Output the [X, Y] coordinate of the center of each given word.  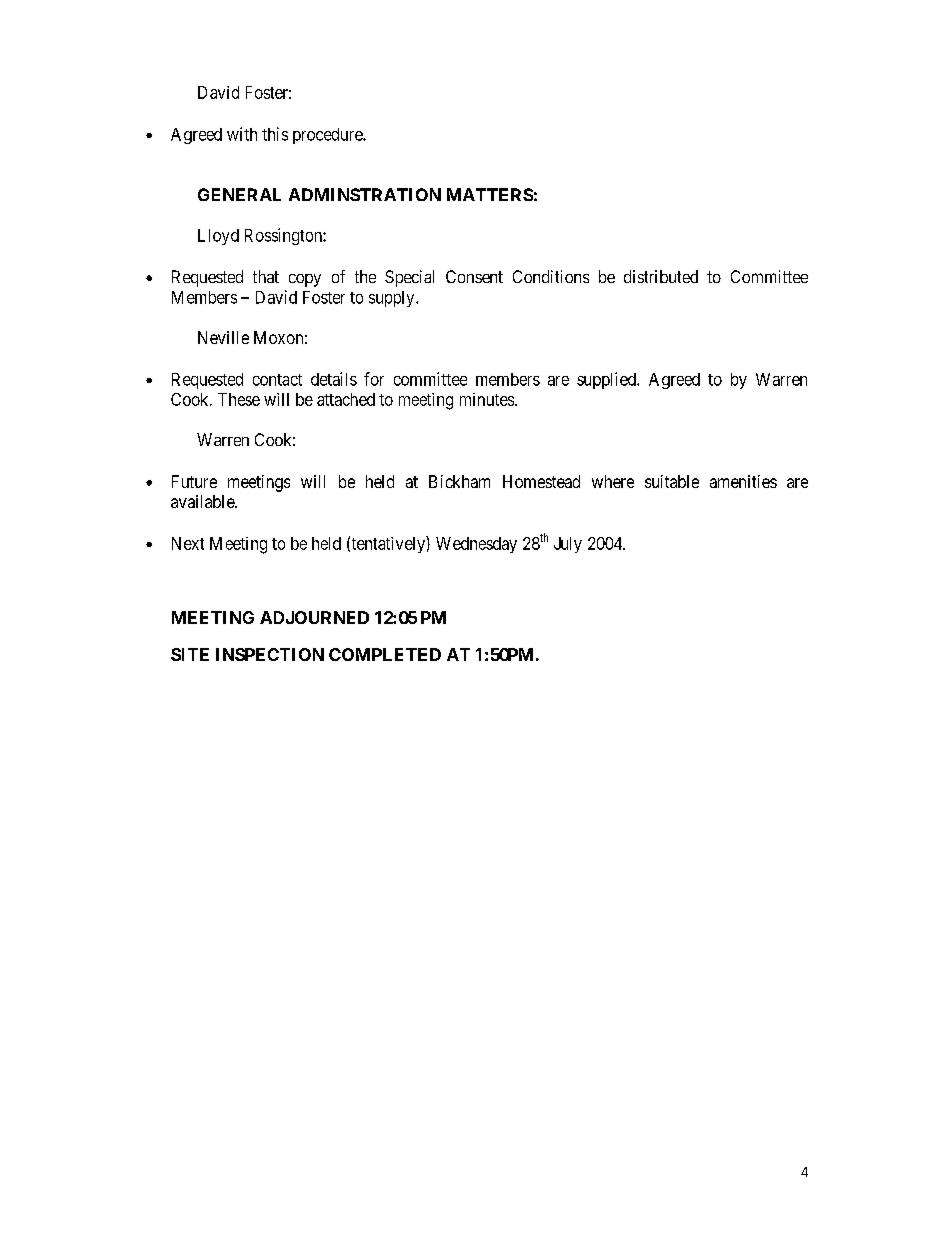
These [239, 399]
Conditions [551, 276]
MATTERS [490, 194]
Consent [474, 276]
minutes [488, 399]
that [266, 276]
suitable [672, 481]
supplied [607, 380]
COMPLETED [385, 654]
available [203, 501]
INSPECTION [270, 654]
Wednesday [476, 545]
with [242, 134]
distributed [661, 276]
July [568, 545]
